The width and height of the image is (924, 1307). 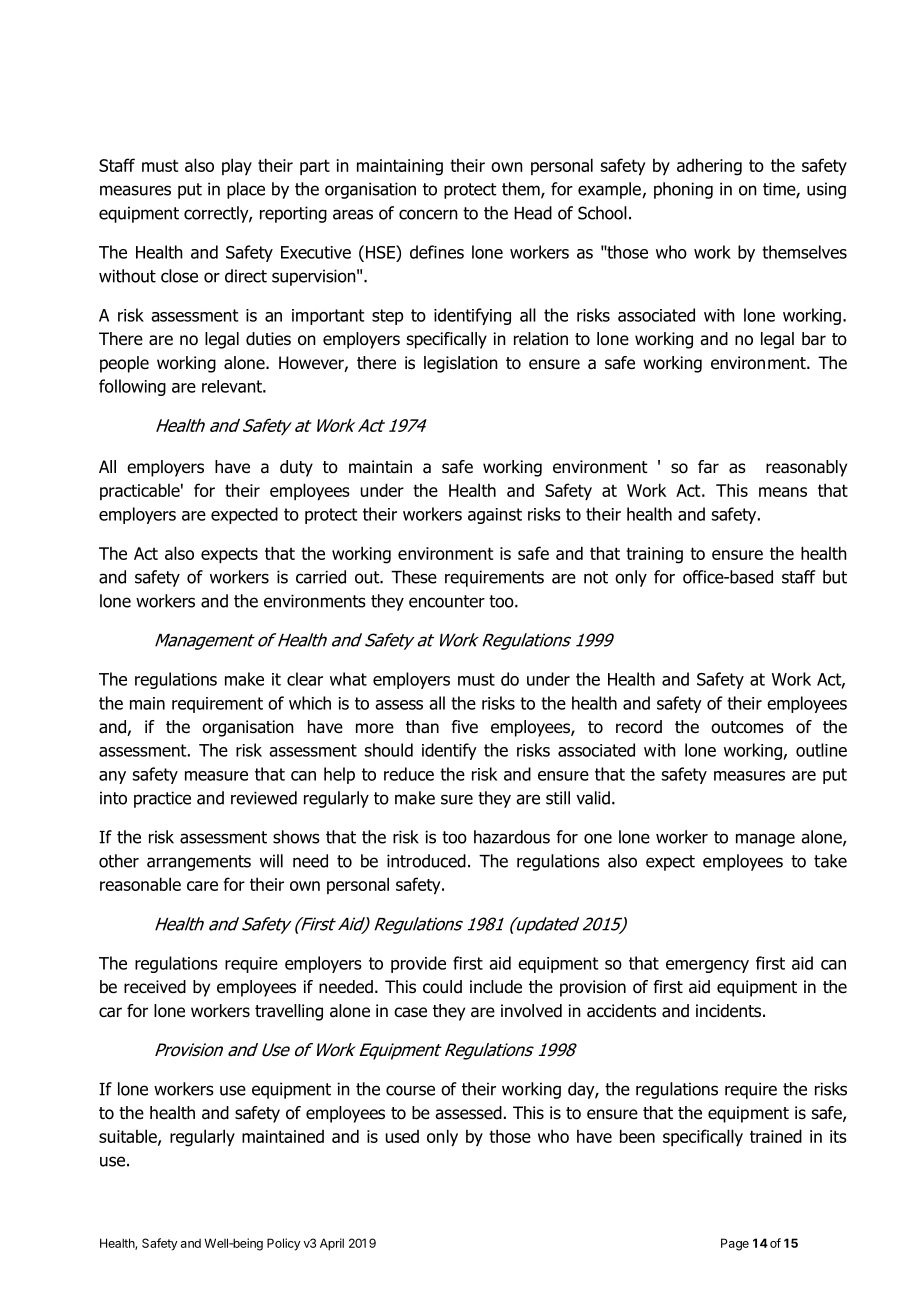 I want to click on five, so click(x=464, y=727).
